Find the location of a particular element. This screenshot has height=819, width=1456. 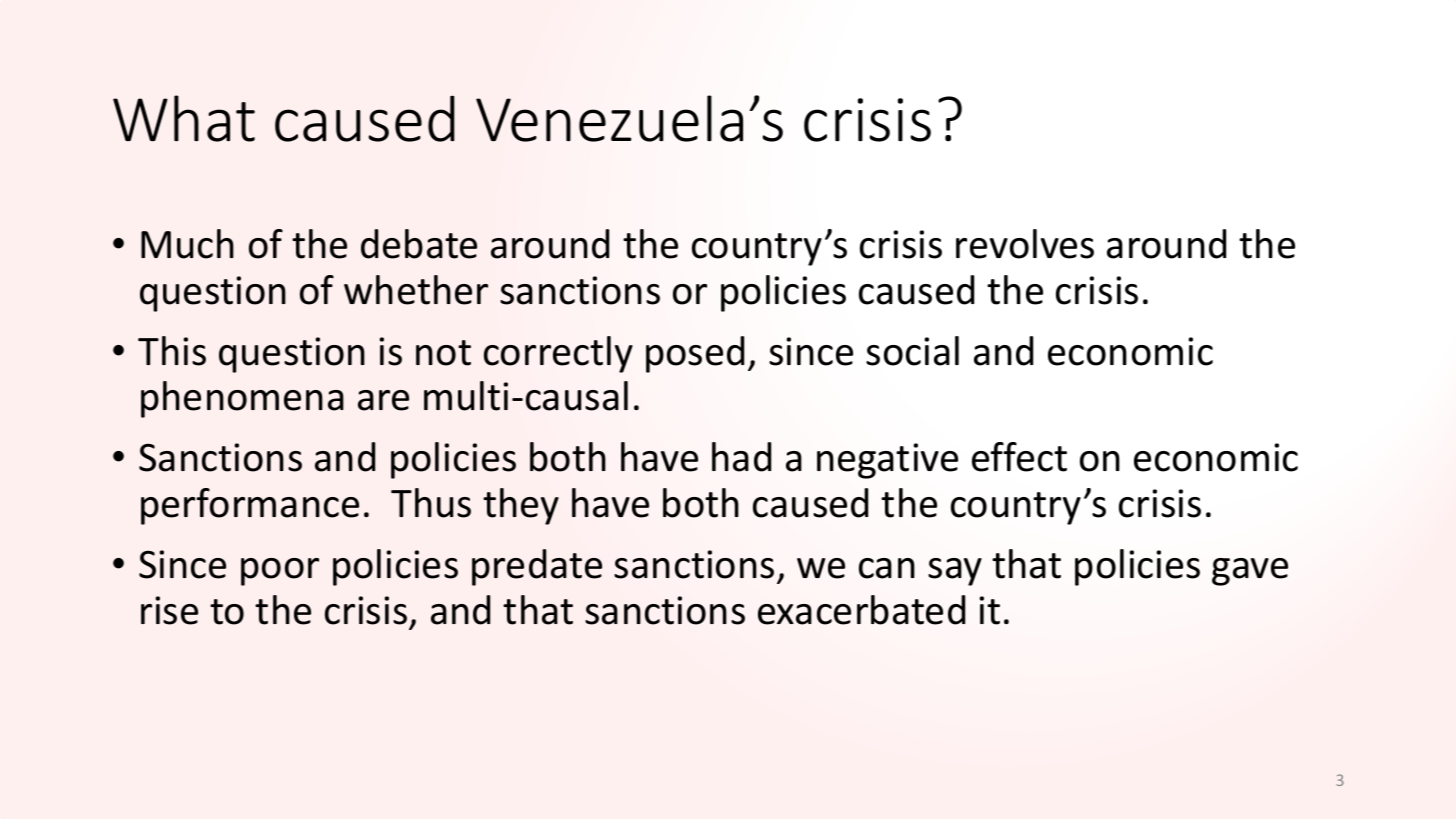

What is located at coordinates (184, 118).
